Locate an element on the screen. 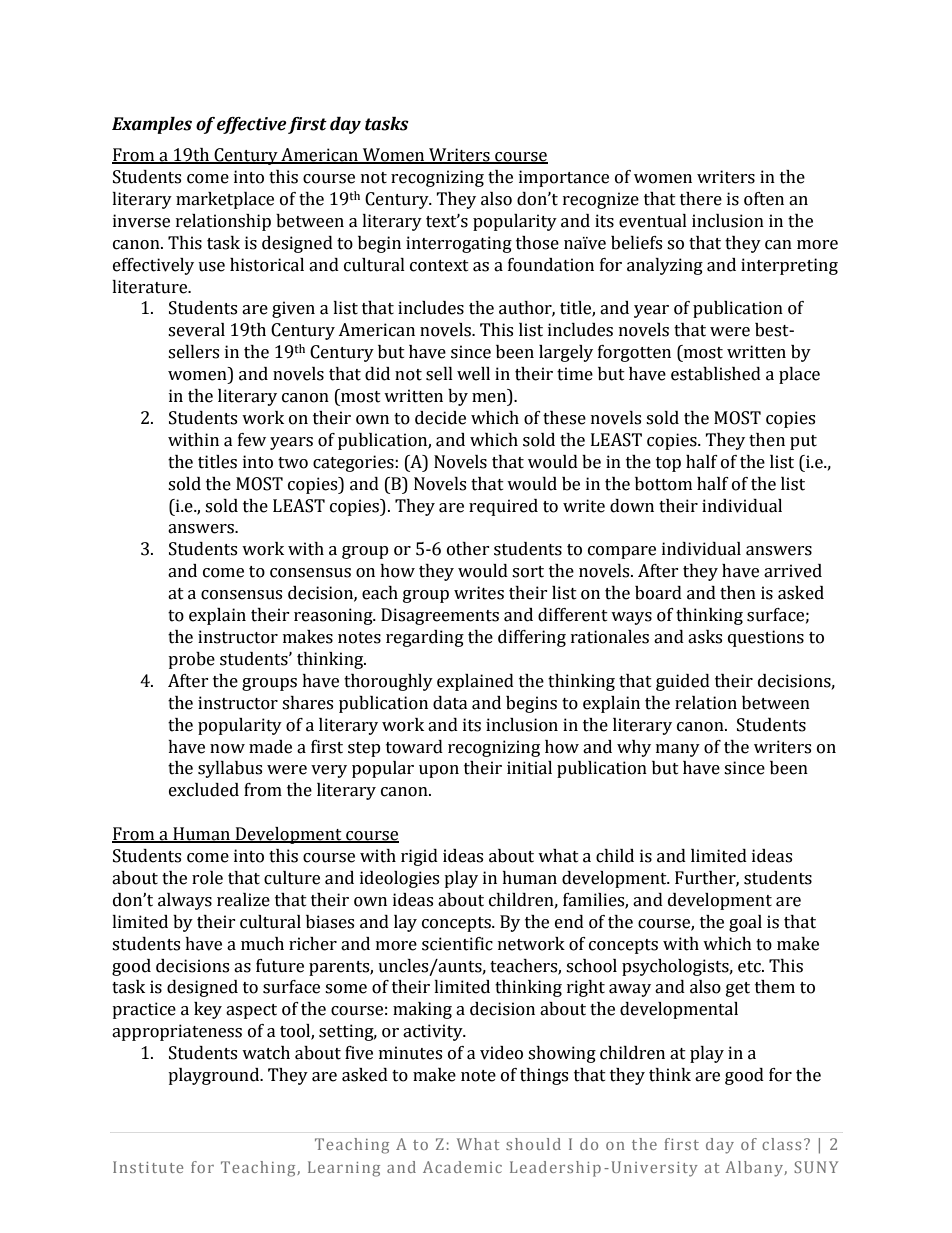 The height and width of the screenshot is (1233, 952). Examples is located at coordinates (152, 125).
